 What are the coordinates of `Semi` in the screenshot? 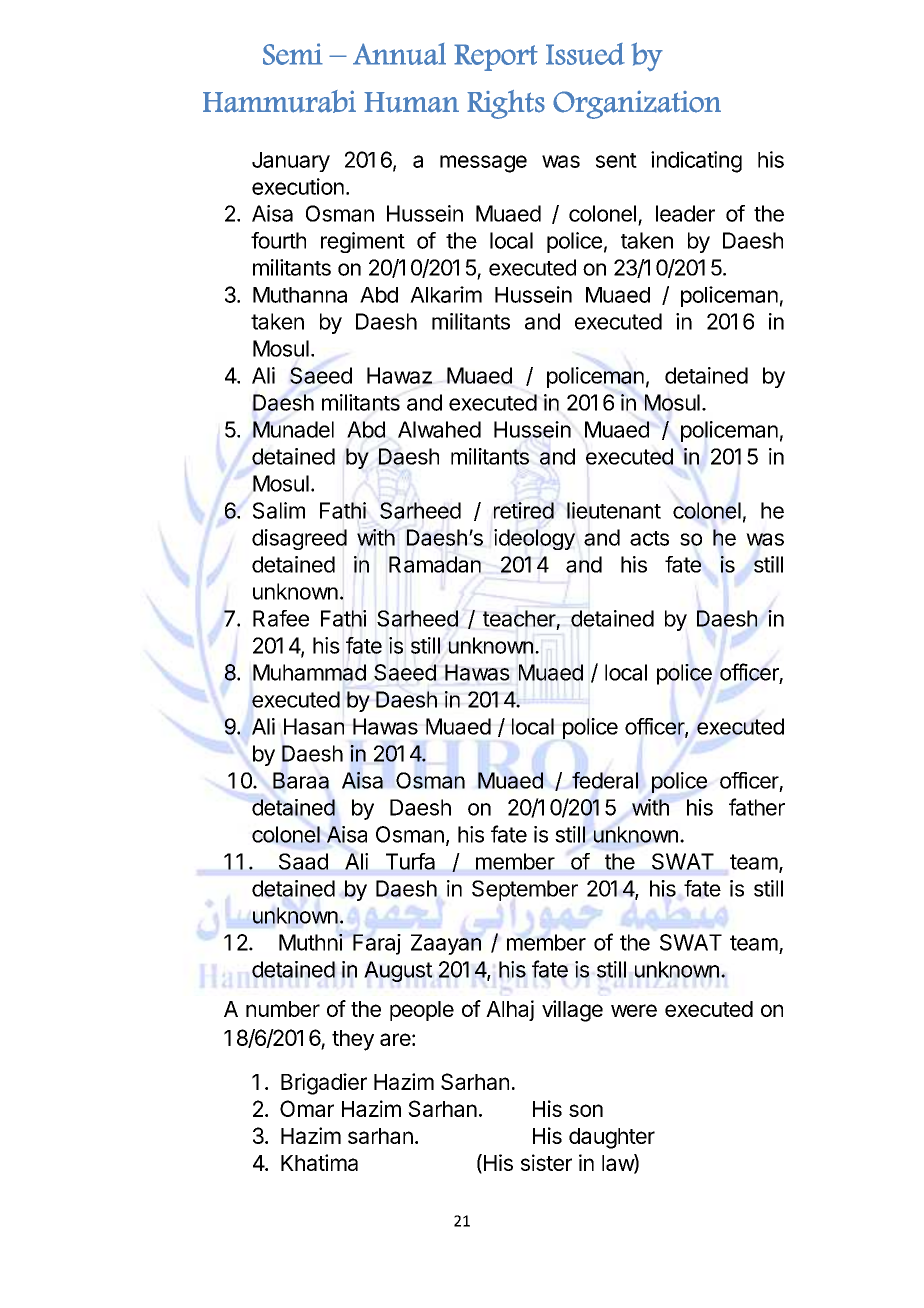 It's located at (293, 54).
